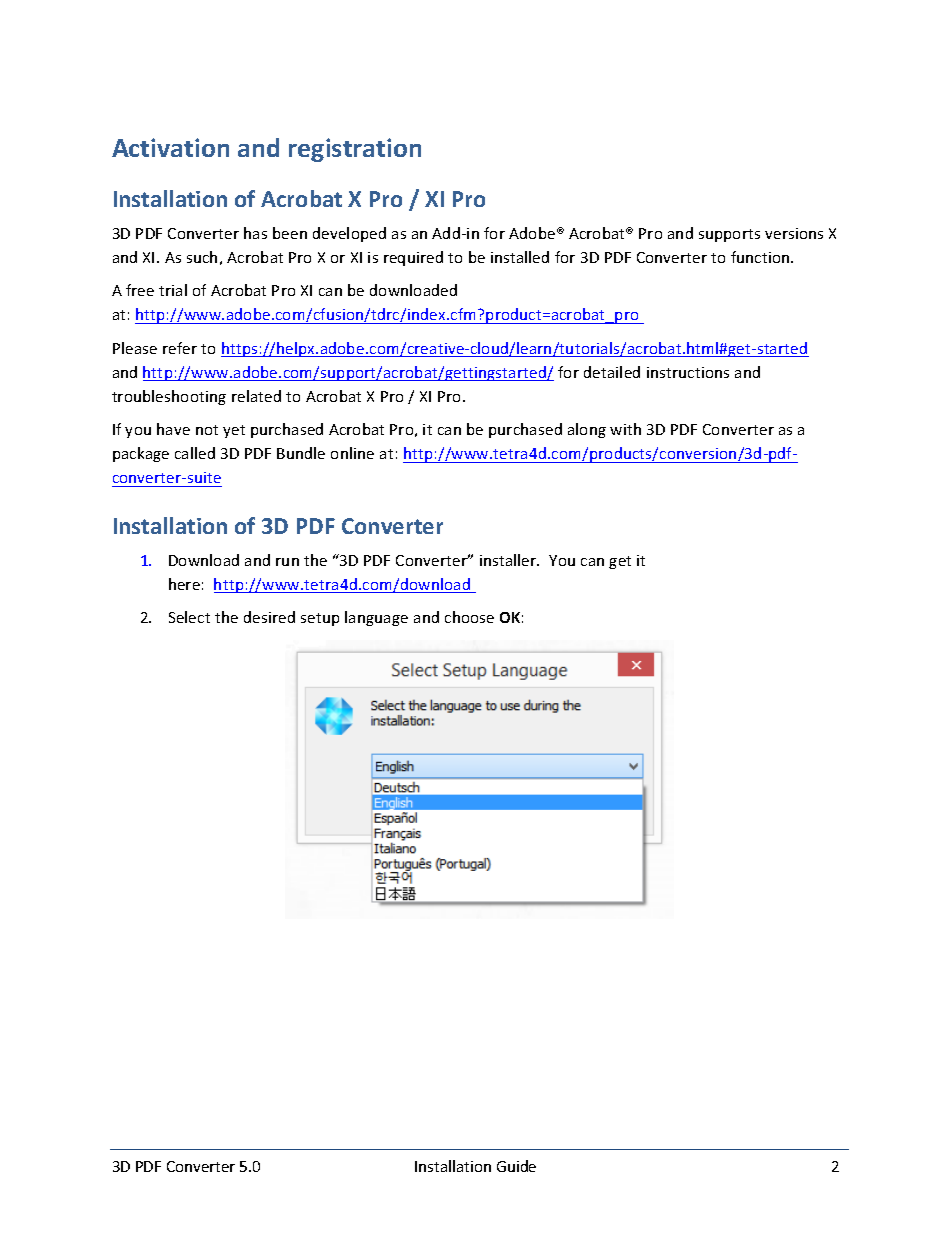 The image size is (952, 1233). What do you see at coordinates (320, 619) in the image?
I see `setup` at bounding box center [320, 619].
